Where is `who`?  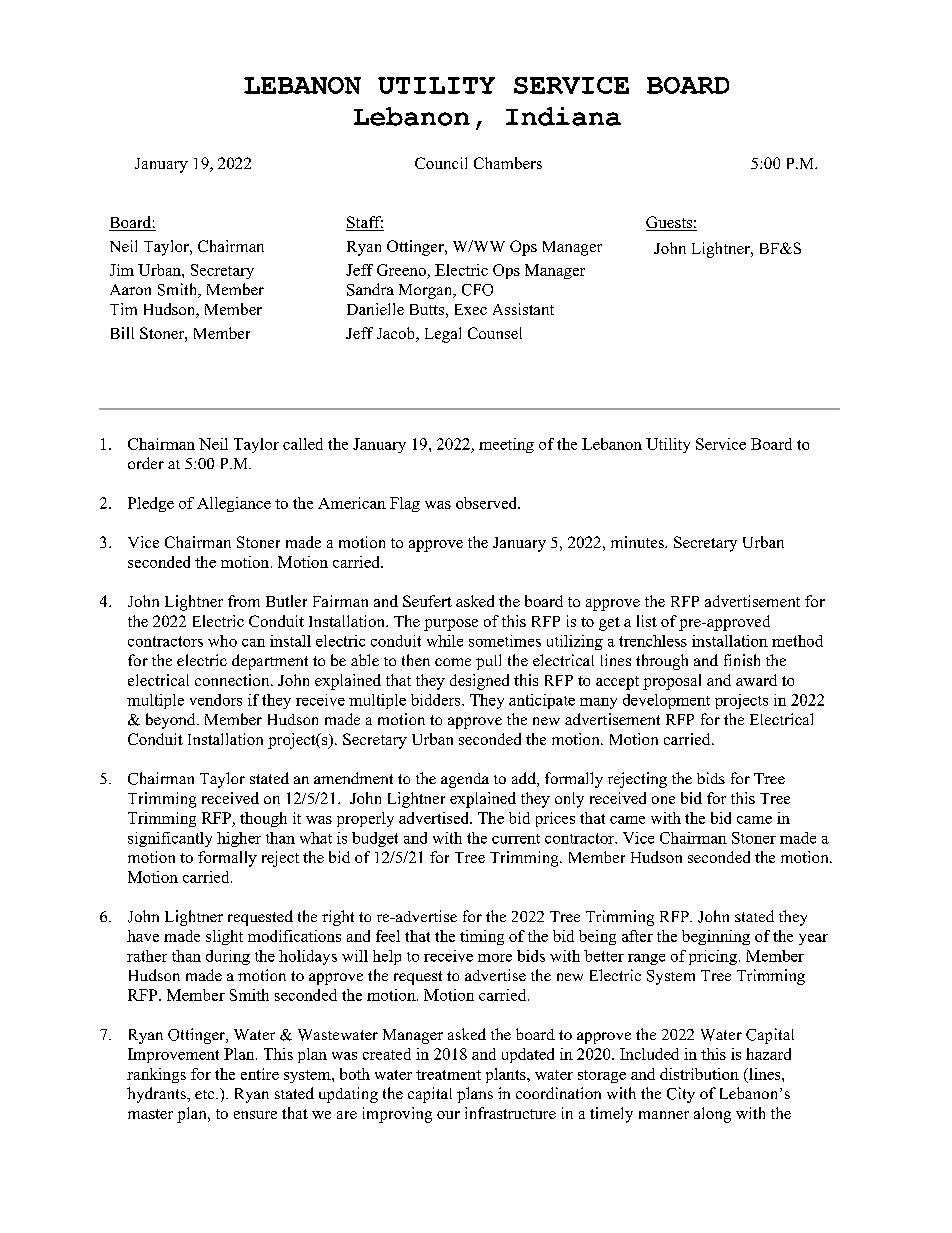 who is located at coordinates (222, 641).
